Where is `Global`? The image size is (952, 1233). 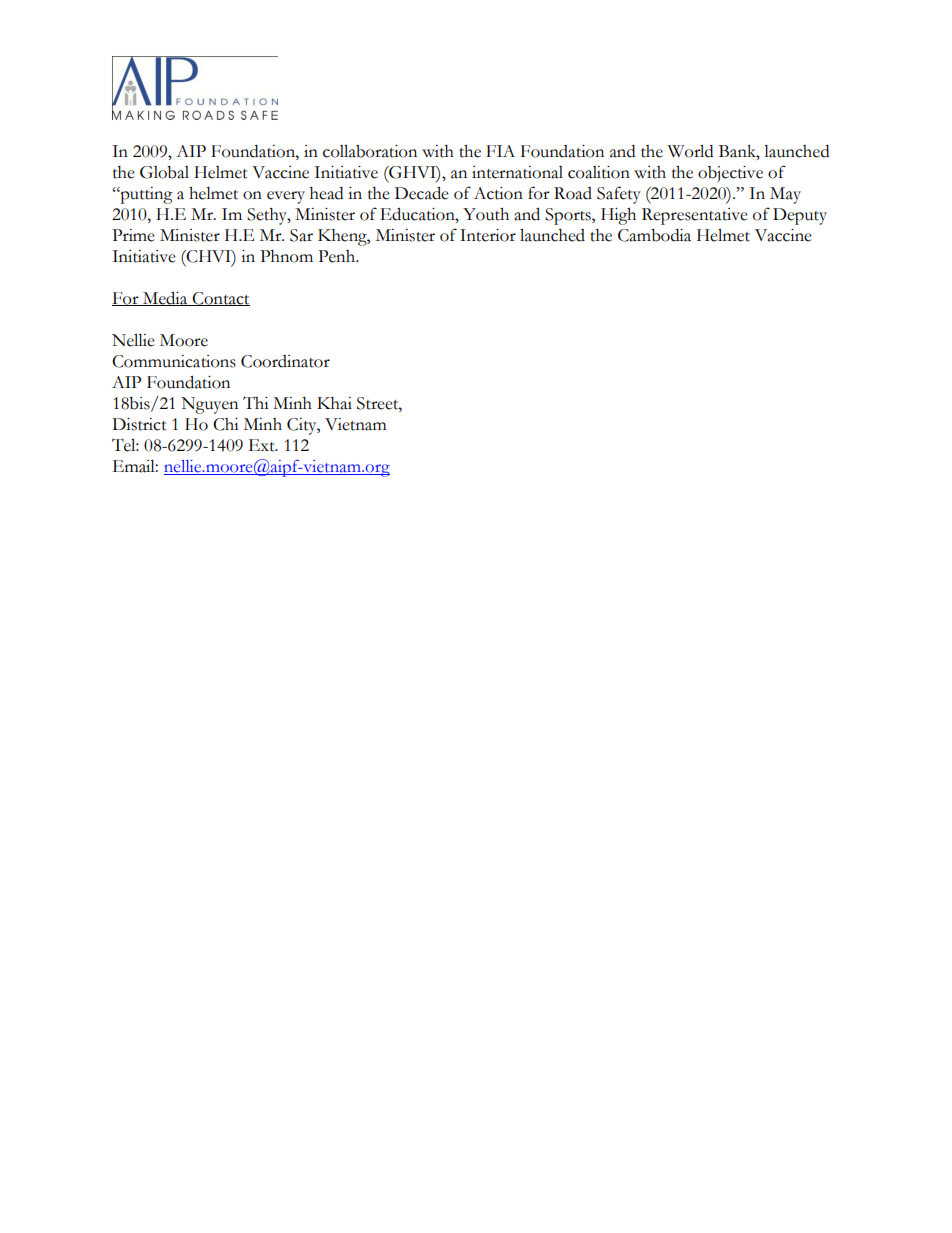 Global is located at coordinates (164, 172).
